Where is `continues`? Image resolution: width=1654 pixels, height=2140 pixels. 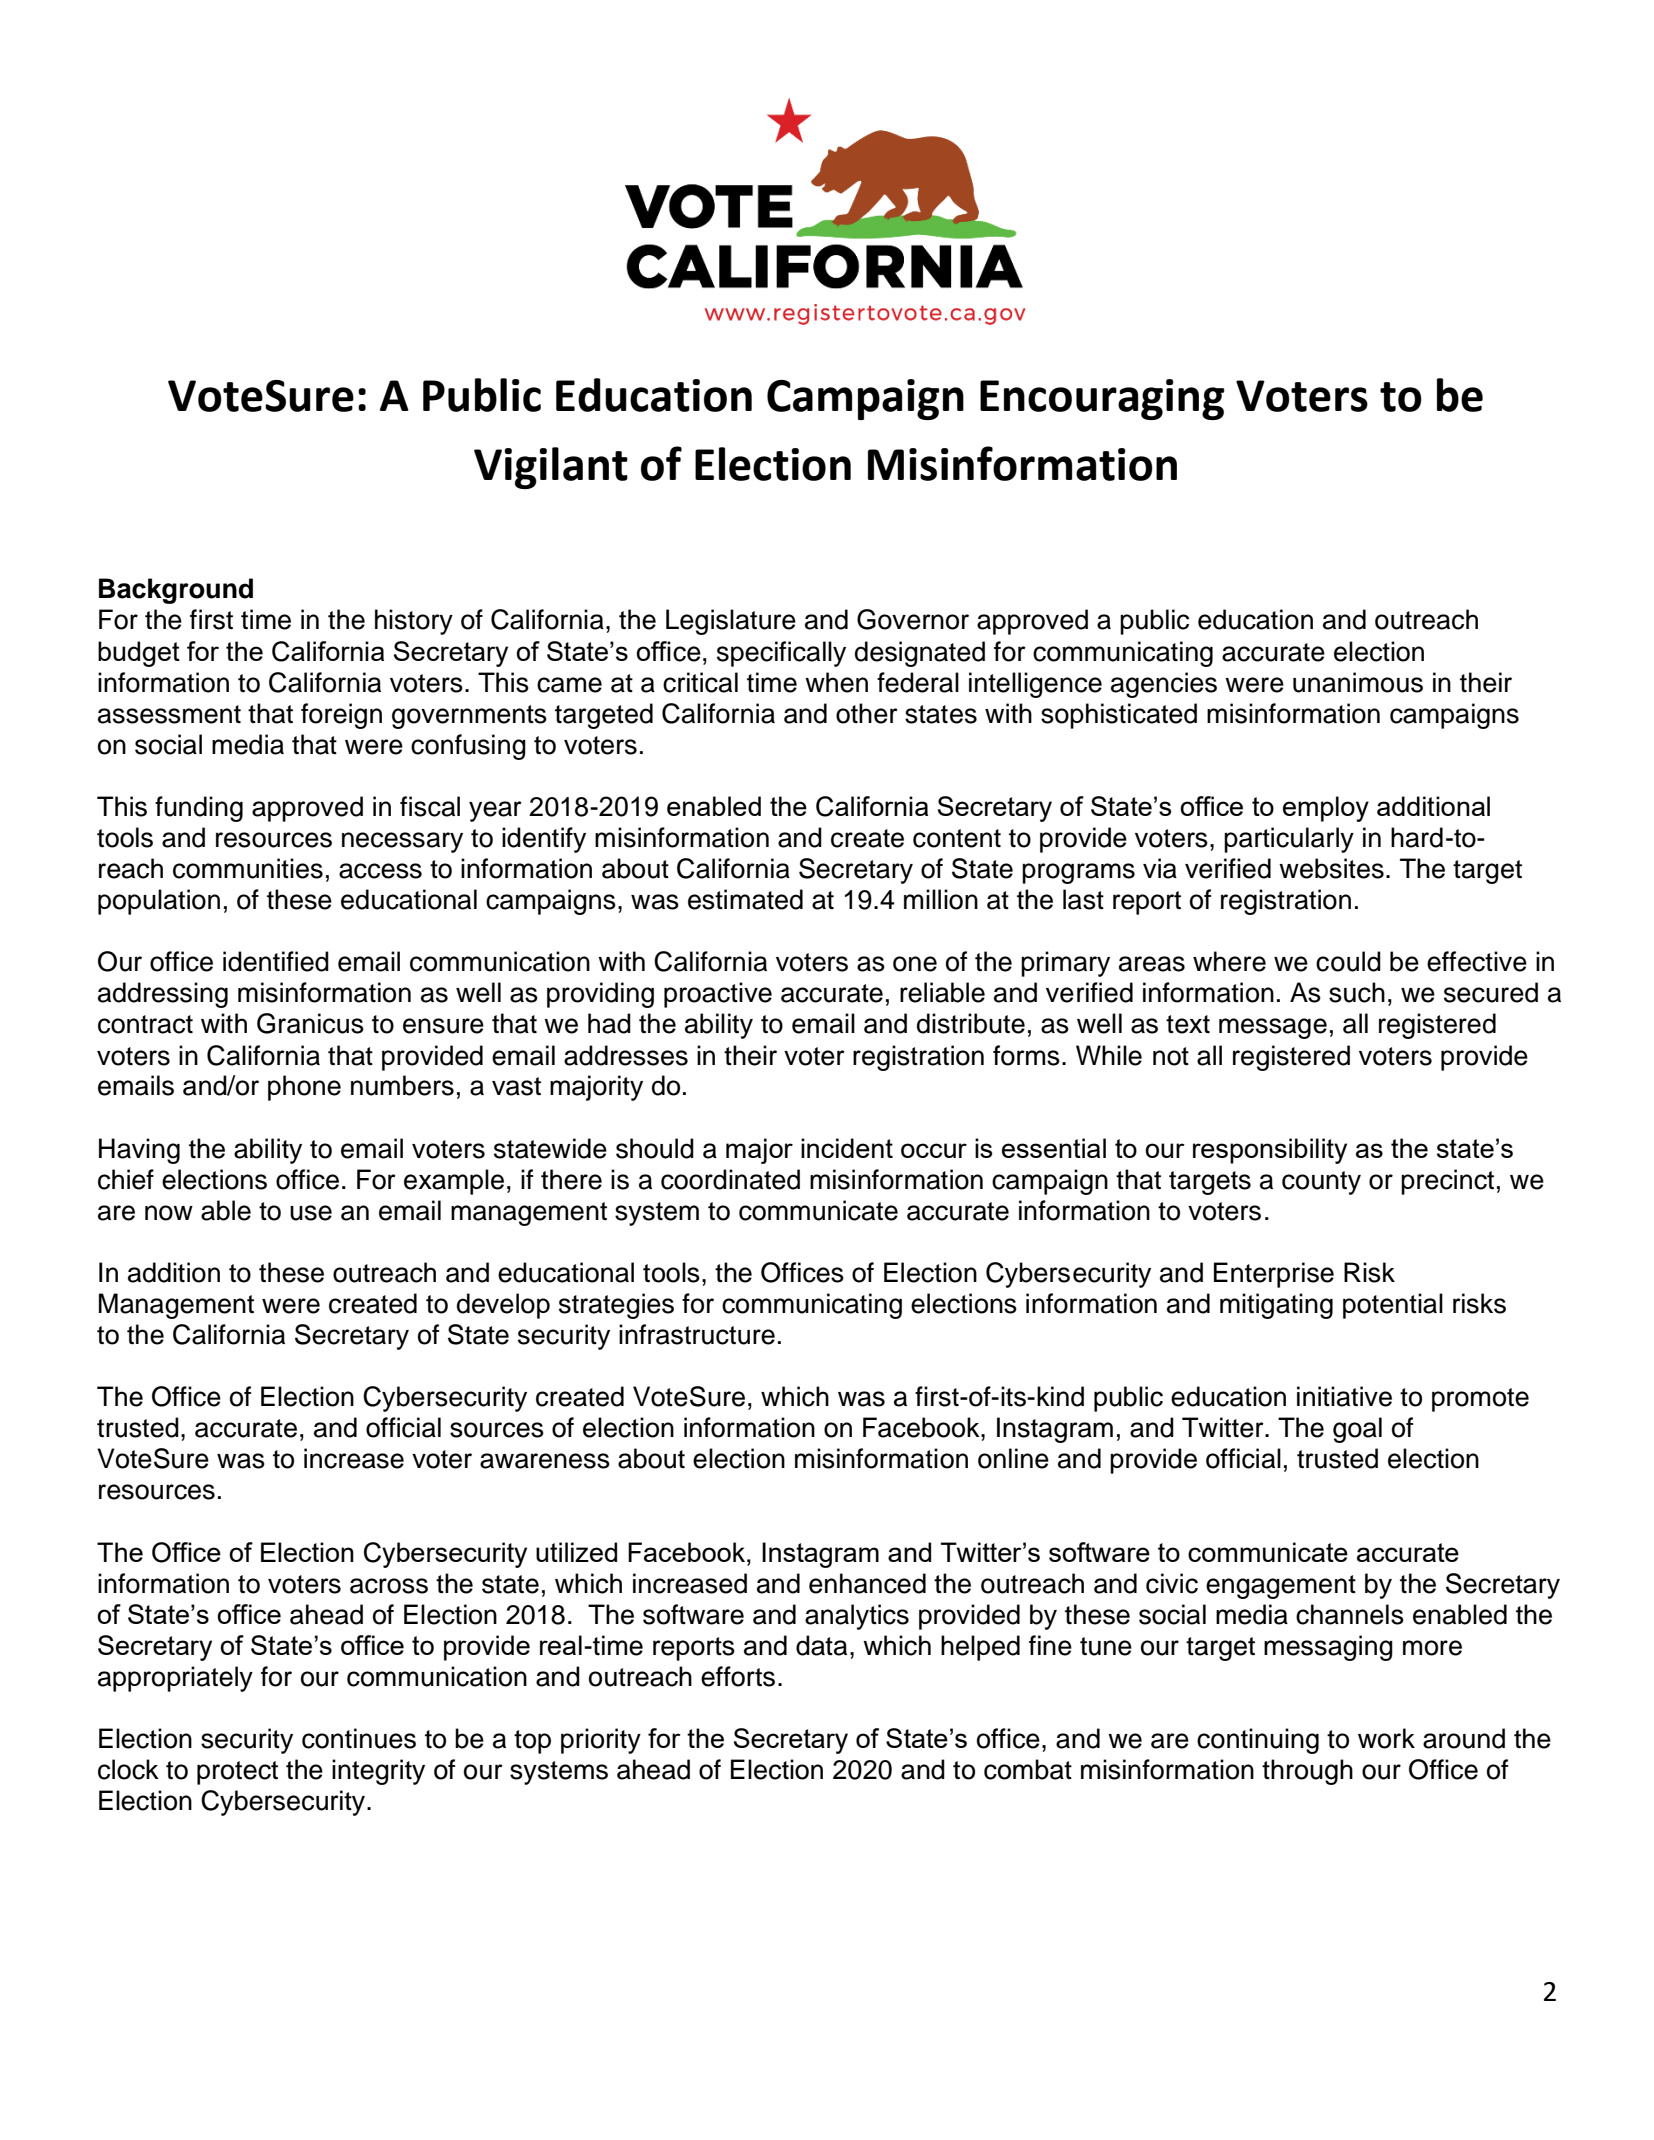 continues is located at coordinates (359, 1738).
